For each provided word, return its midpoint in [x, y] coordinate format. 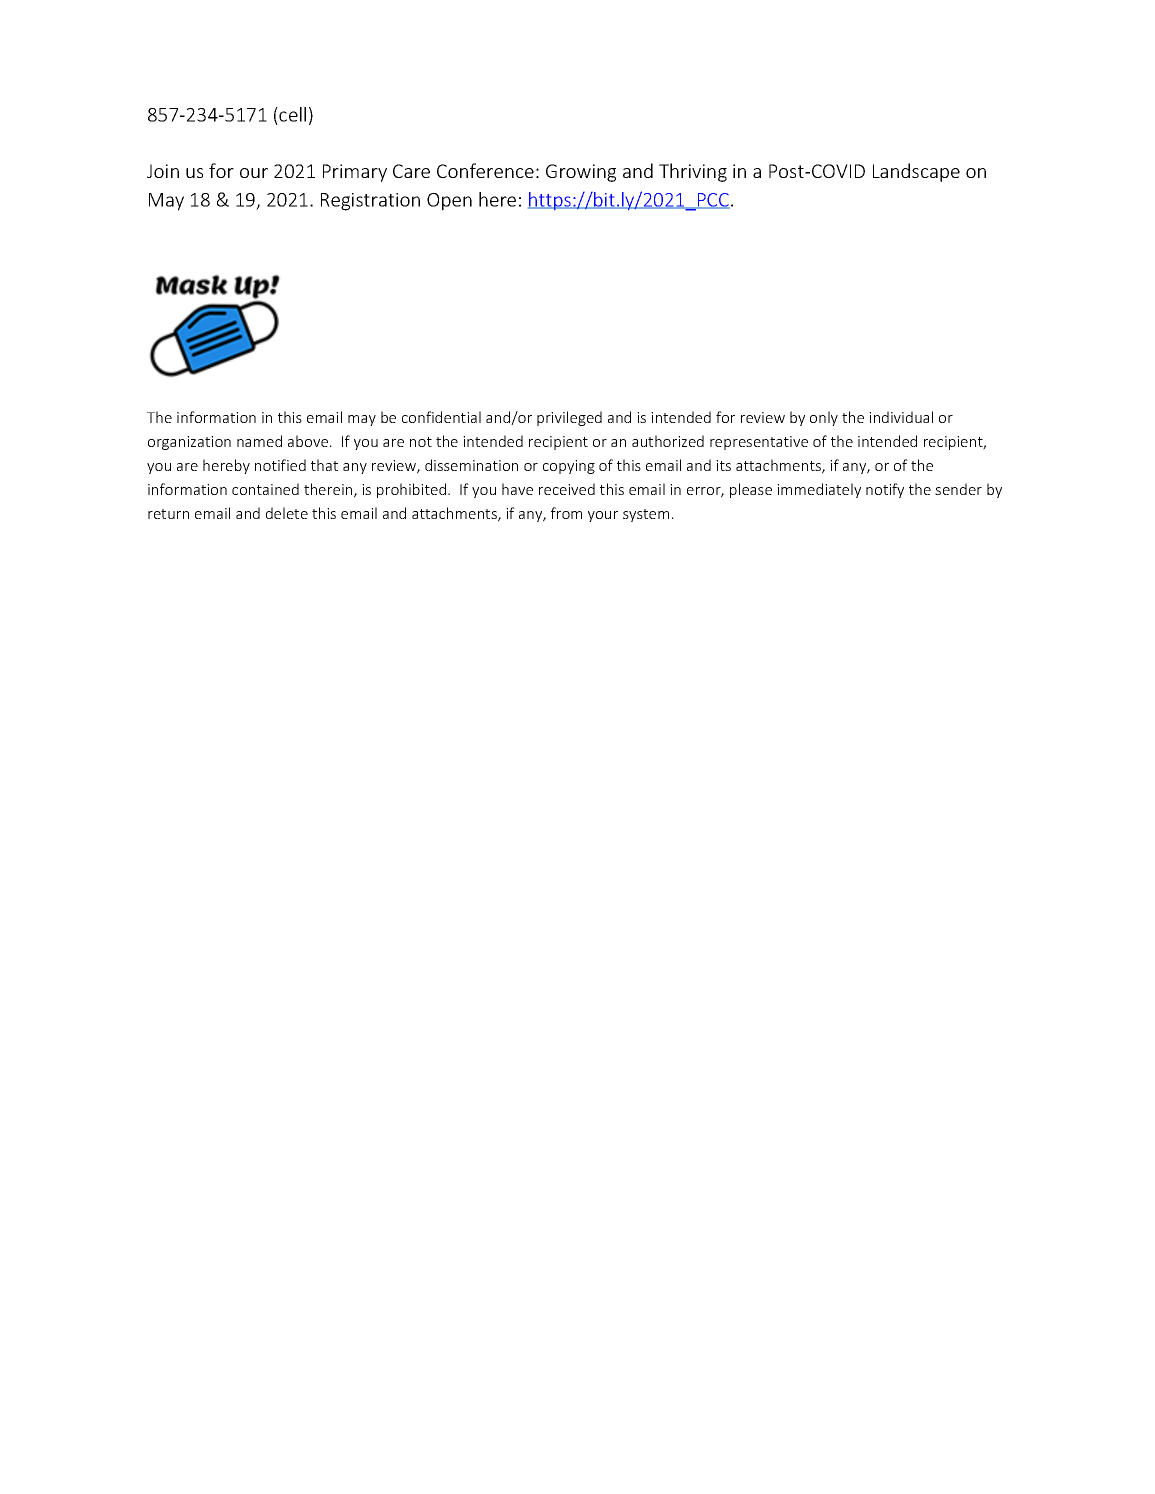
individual [901, 417]
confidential [441, 417]
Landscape [916, 172]
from [566, 513]
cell [292, 114]
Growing [581, 173]
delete [287, 513]
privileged [569, 418]
